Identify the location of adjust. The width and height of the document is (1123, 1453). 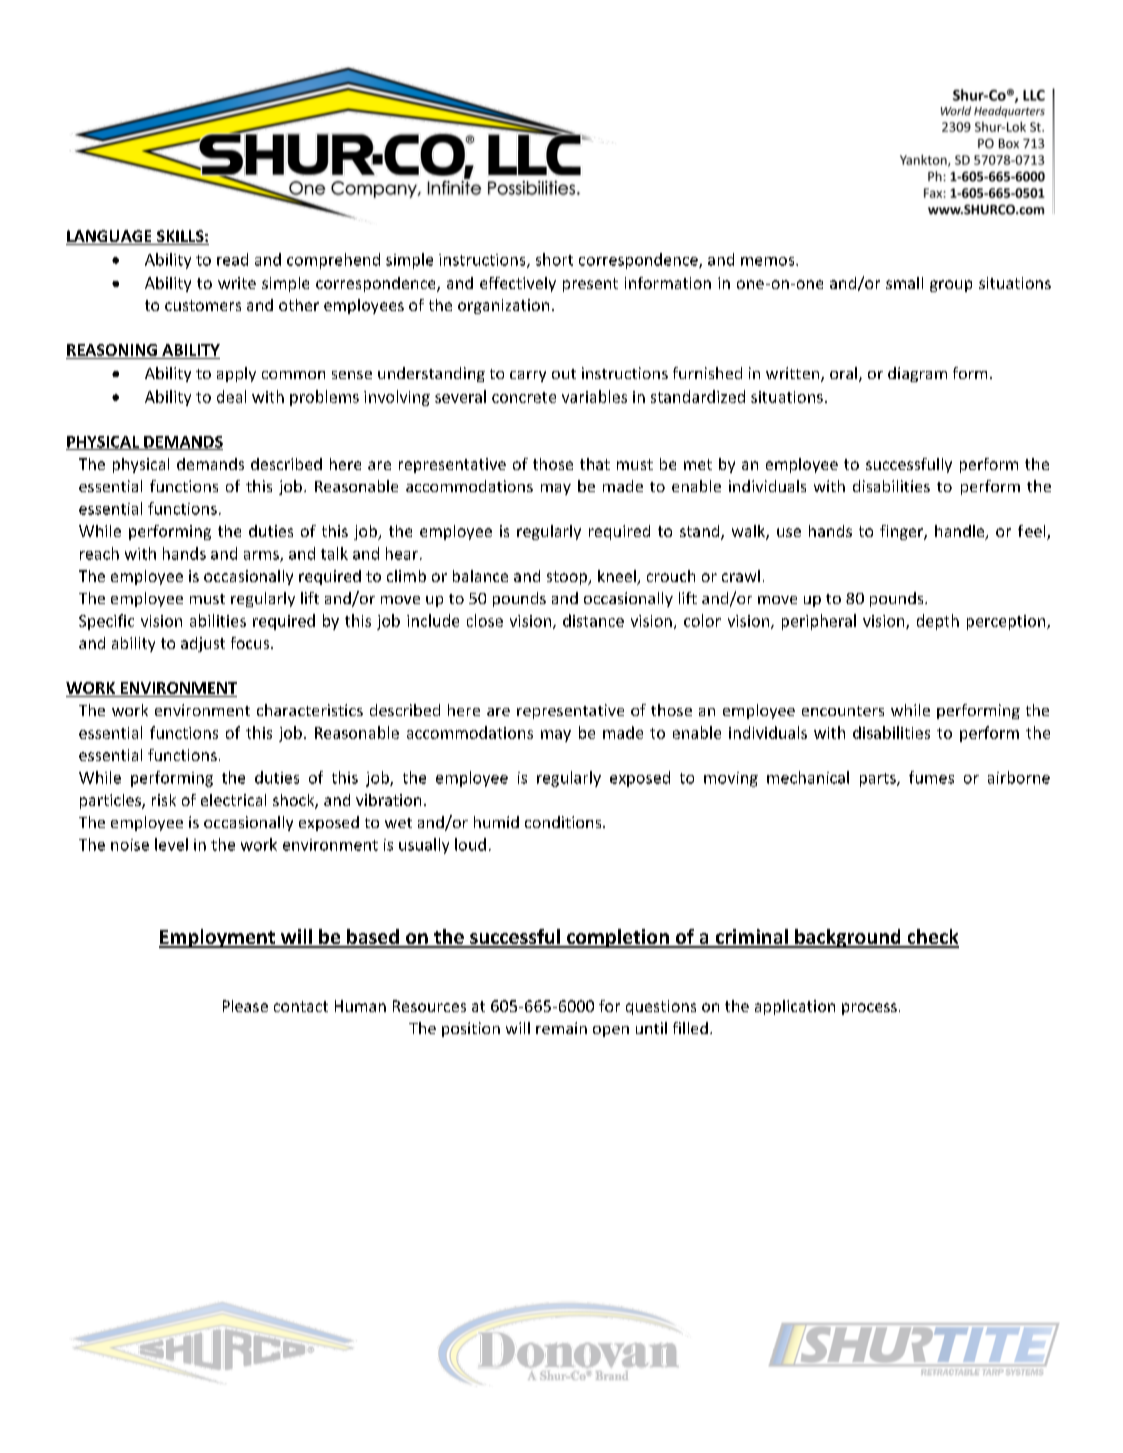
(203, 644).
